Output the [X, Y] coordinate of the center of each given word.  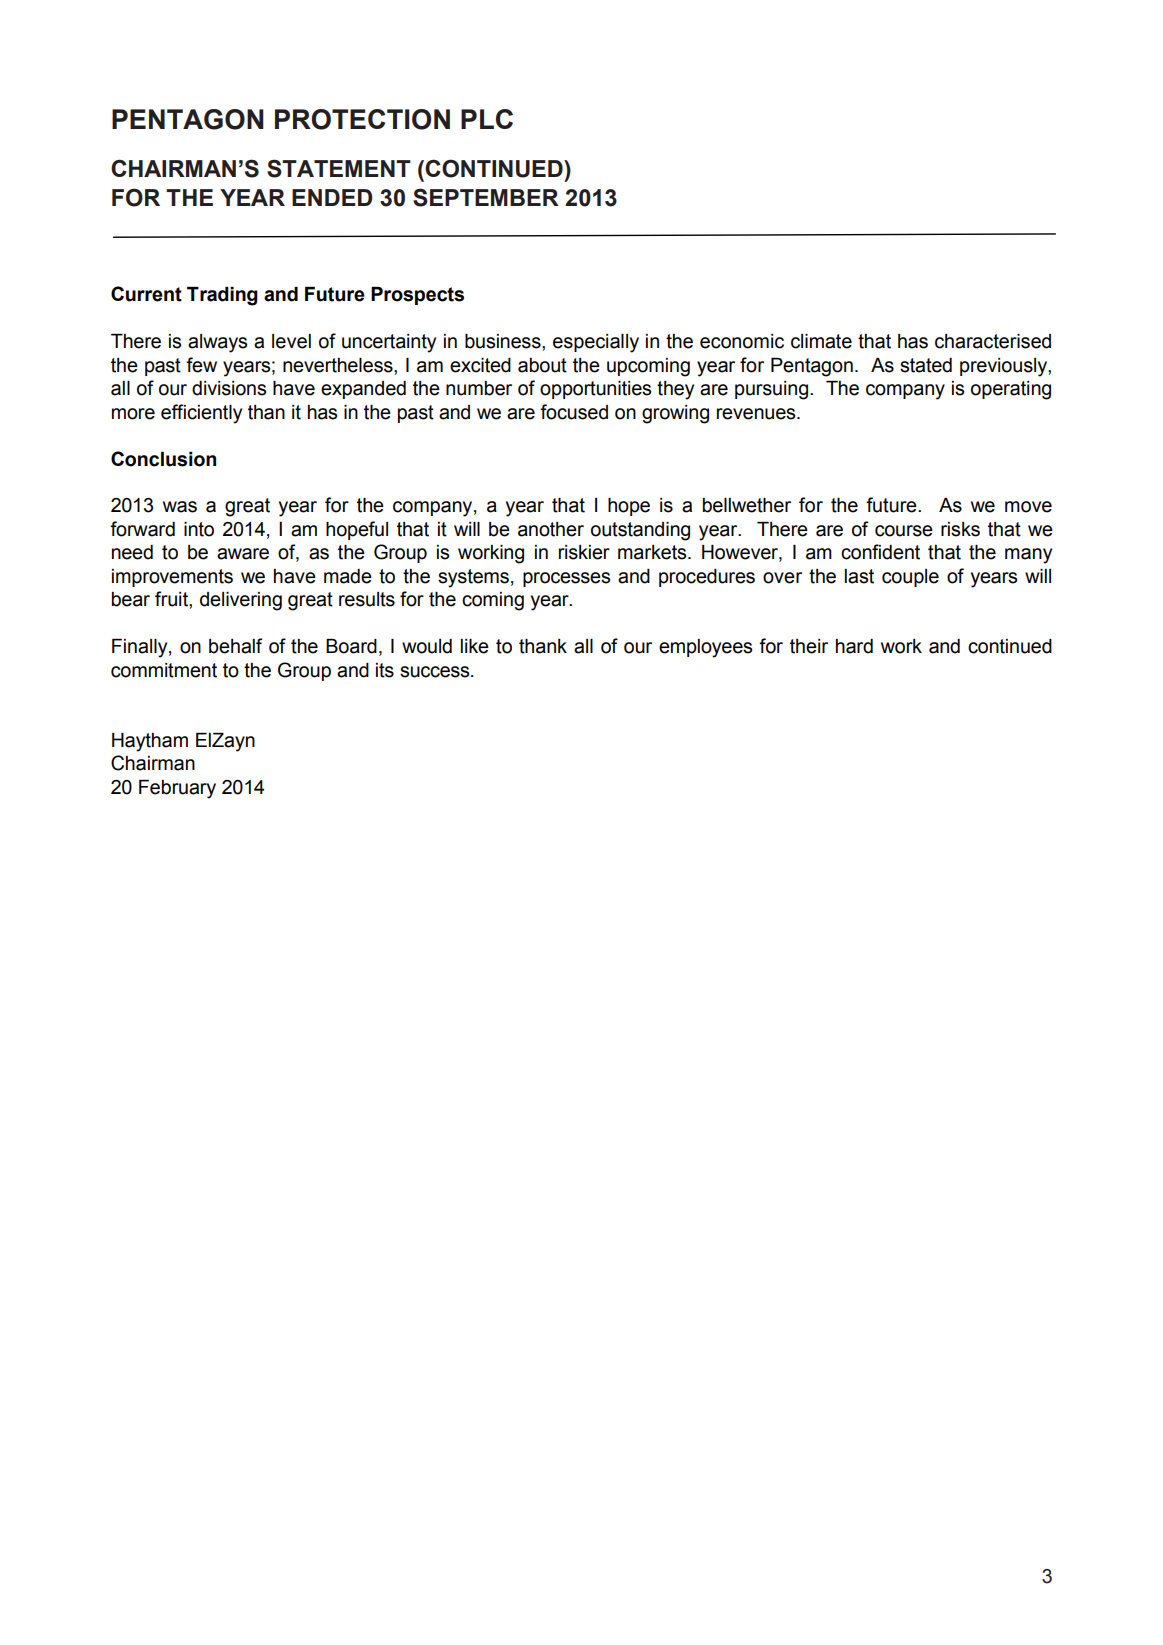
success [436, 672]
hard [854, 646]
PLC [487, 119]
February [177, 789]
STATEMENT [339, 168]
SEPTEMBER [486, 197]
